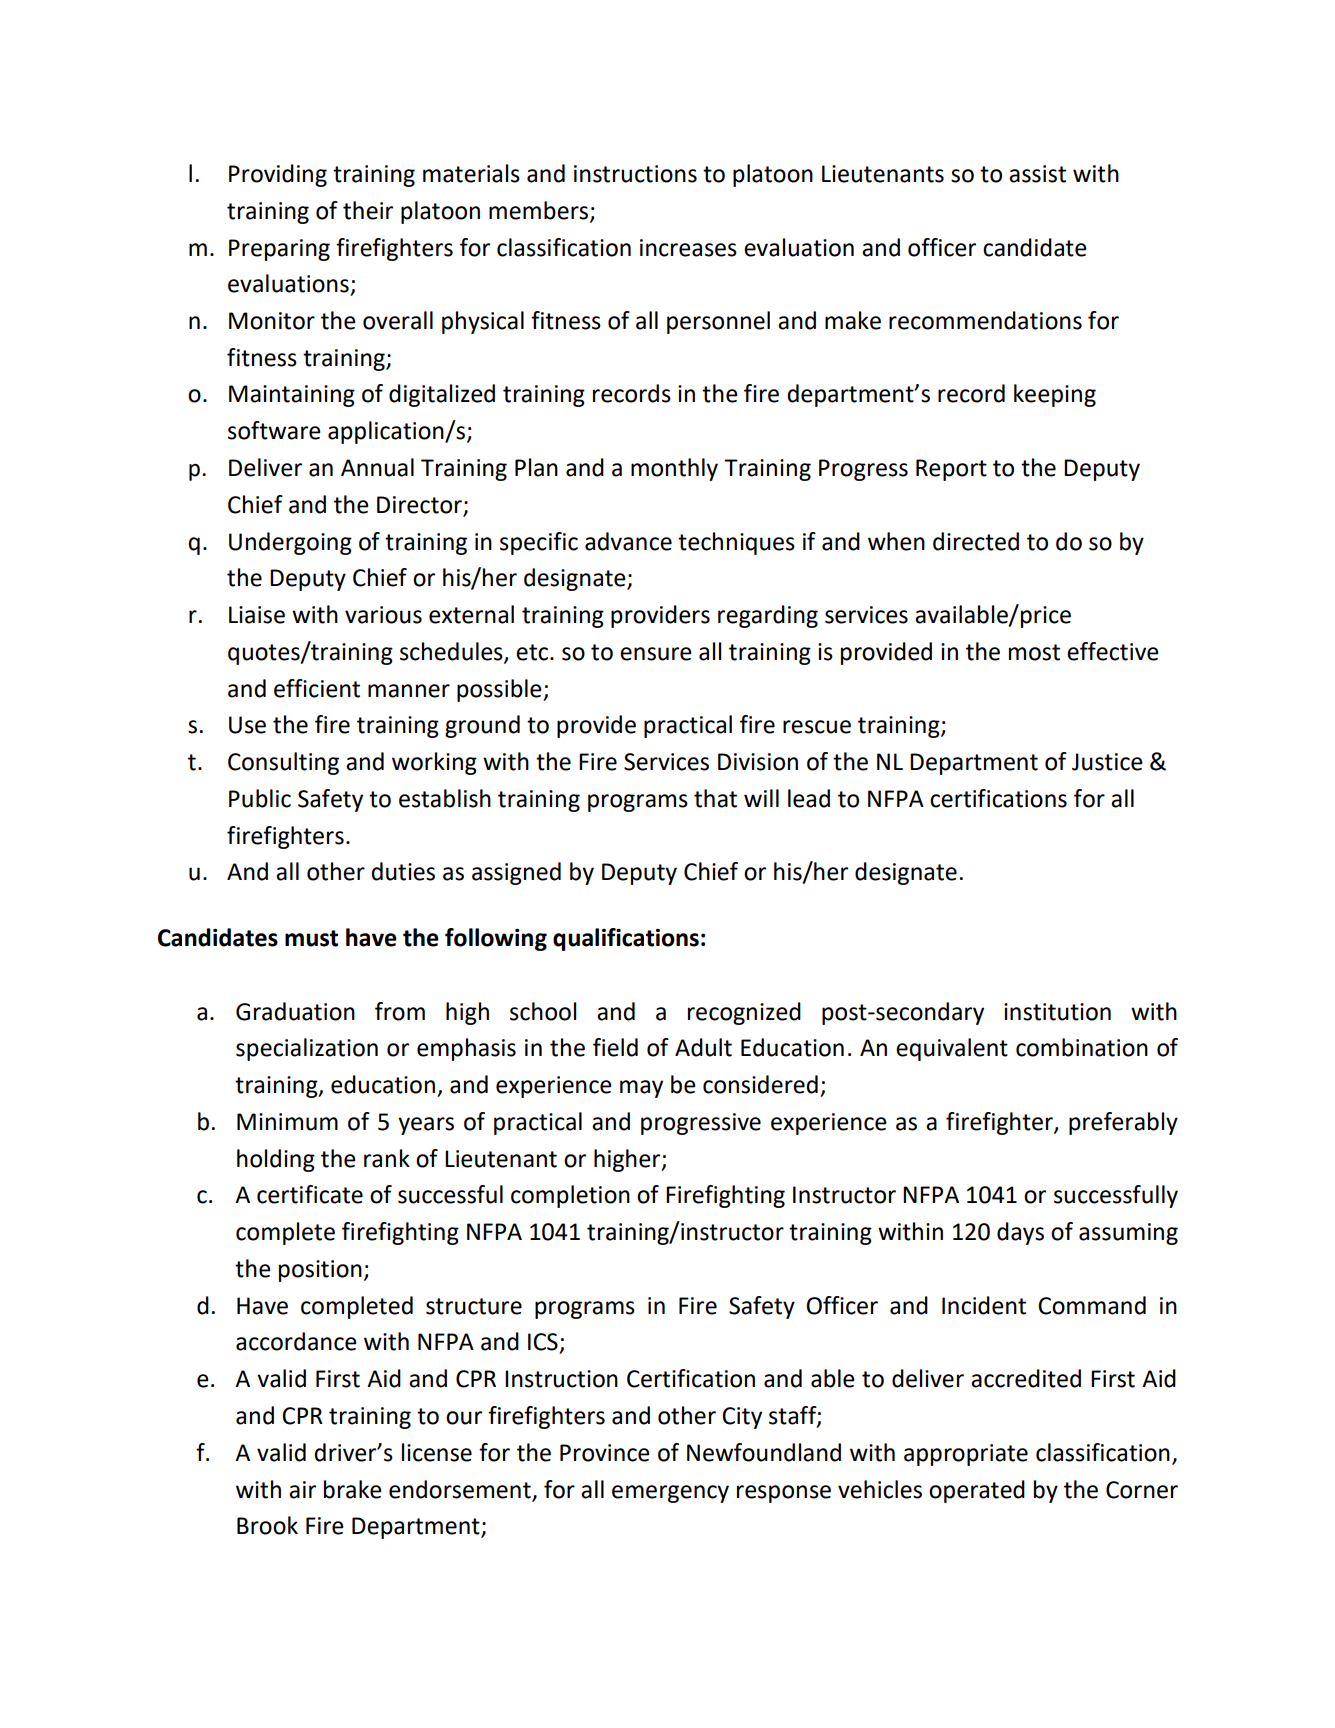 Image resolution: width=1335 pixels, height=1728 pixels. What do you see at coordinates (1037, 174) in the page?
I see `assist` at bounding box center [1037, 174].
